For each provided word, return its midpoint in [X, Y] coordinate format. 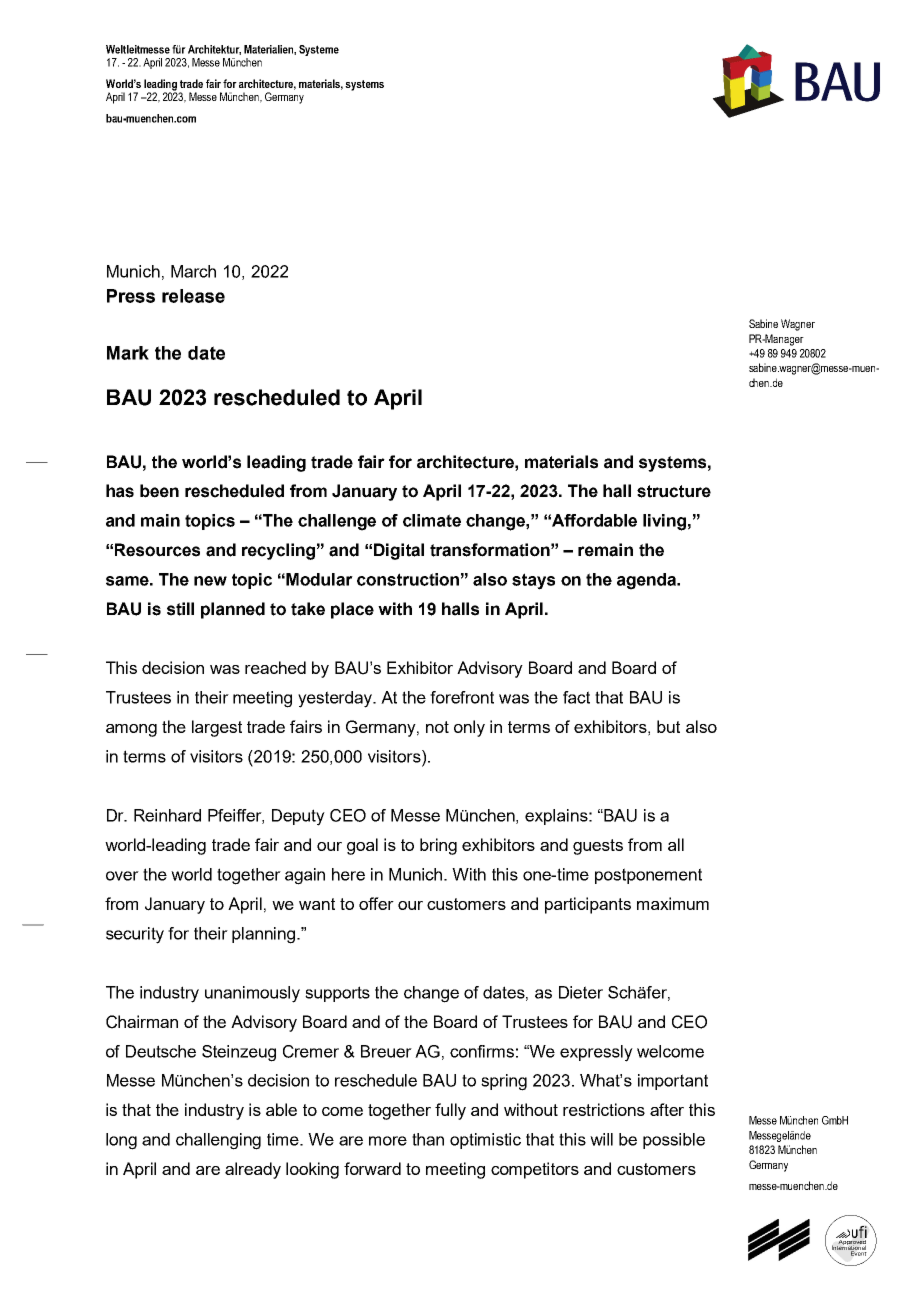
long [121, 1141]
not [437, 727]
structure [674, 491]
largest [217, 728]
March [193, 271]
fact [576, 697]
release [193, 296]
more [388, 1141]
